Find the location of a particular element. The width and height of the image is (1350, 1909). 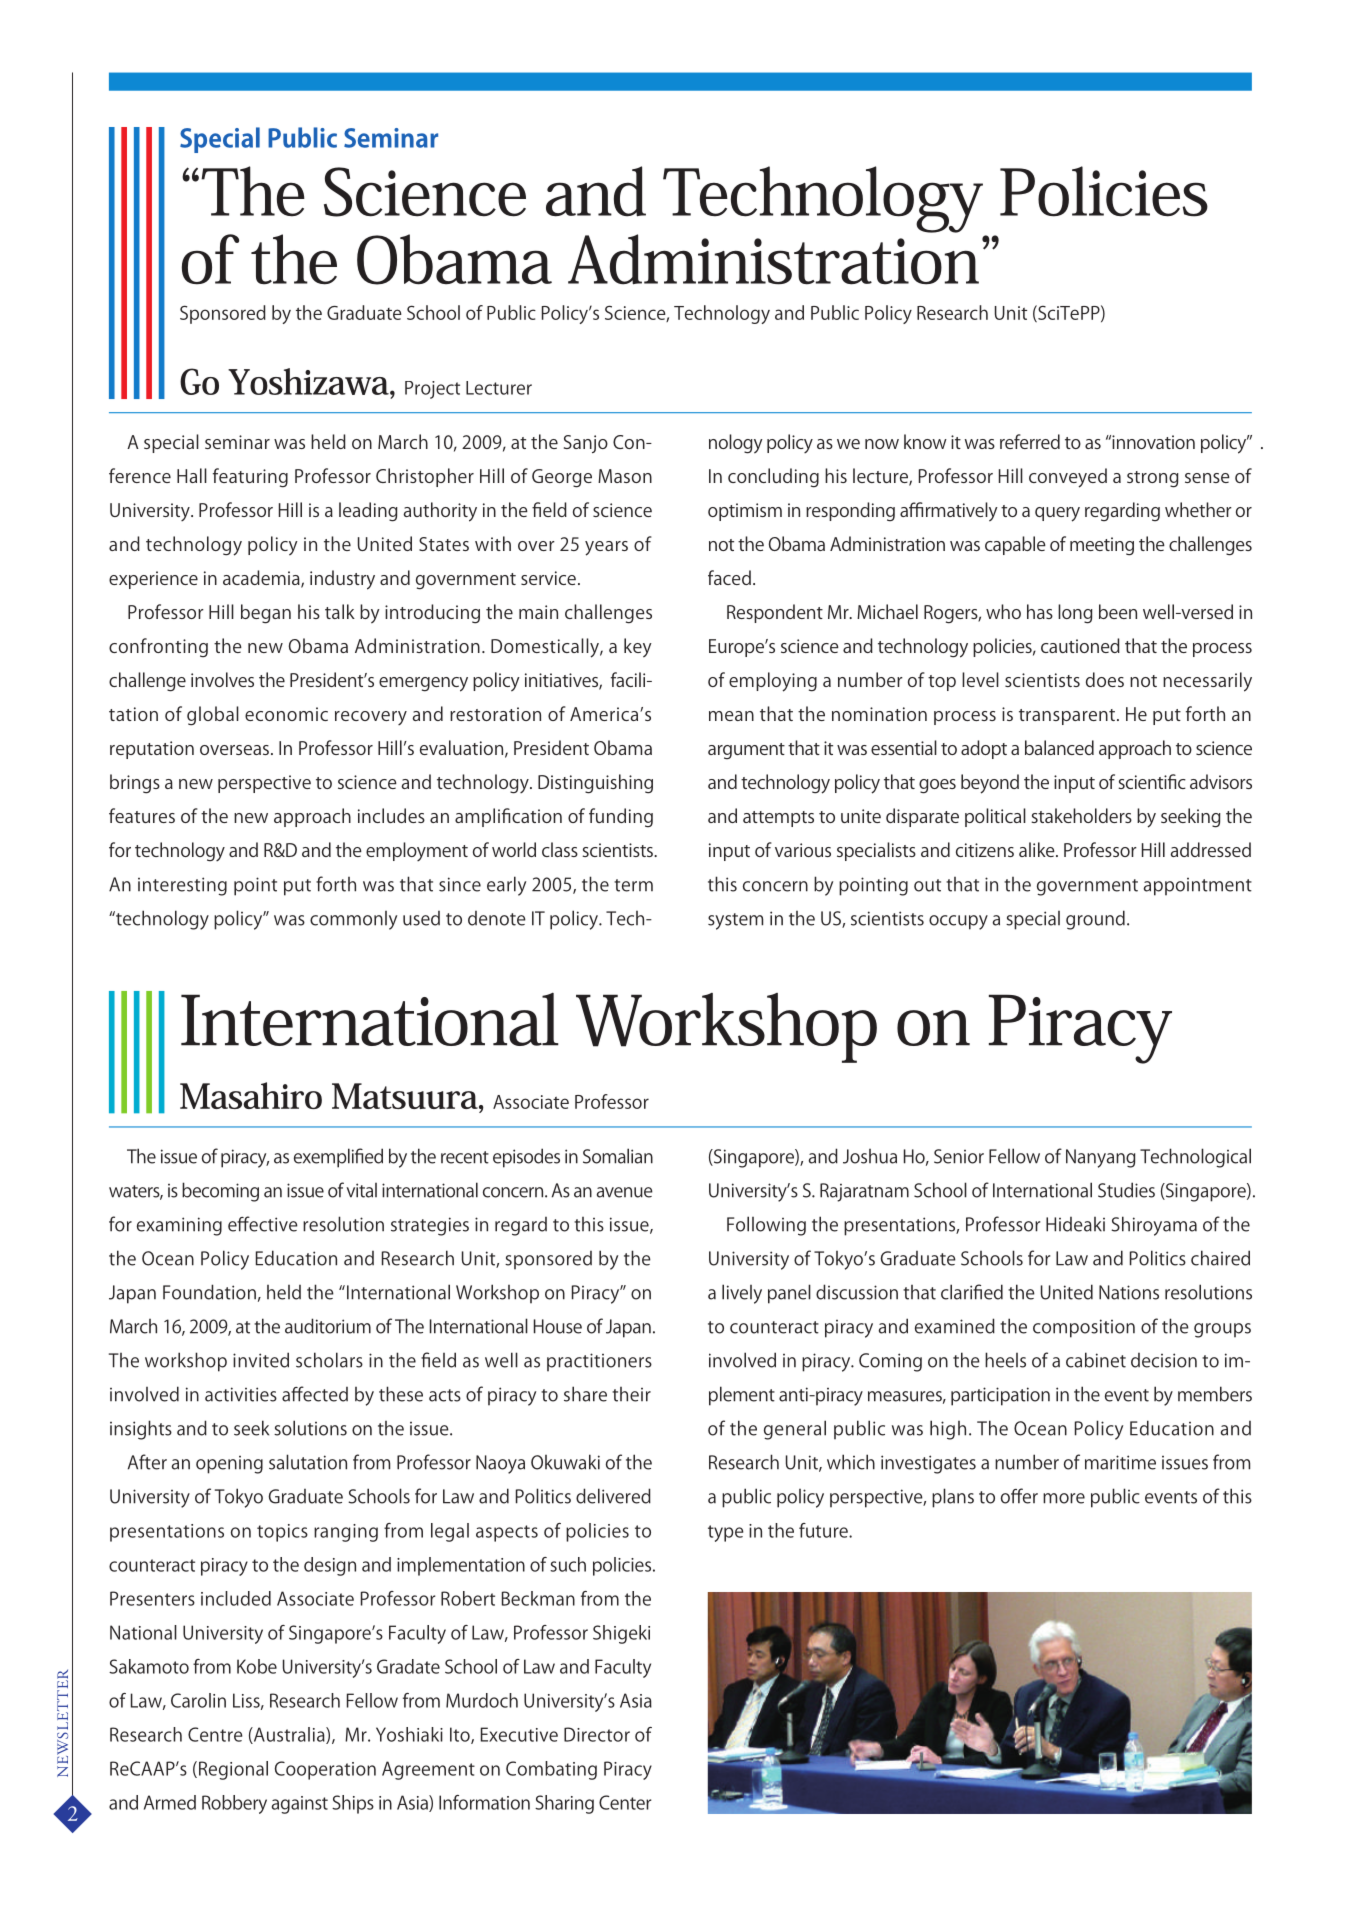

does is located at coordinates (1105, 679).
